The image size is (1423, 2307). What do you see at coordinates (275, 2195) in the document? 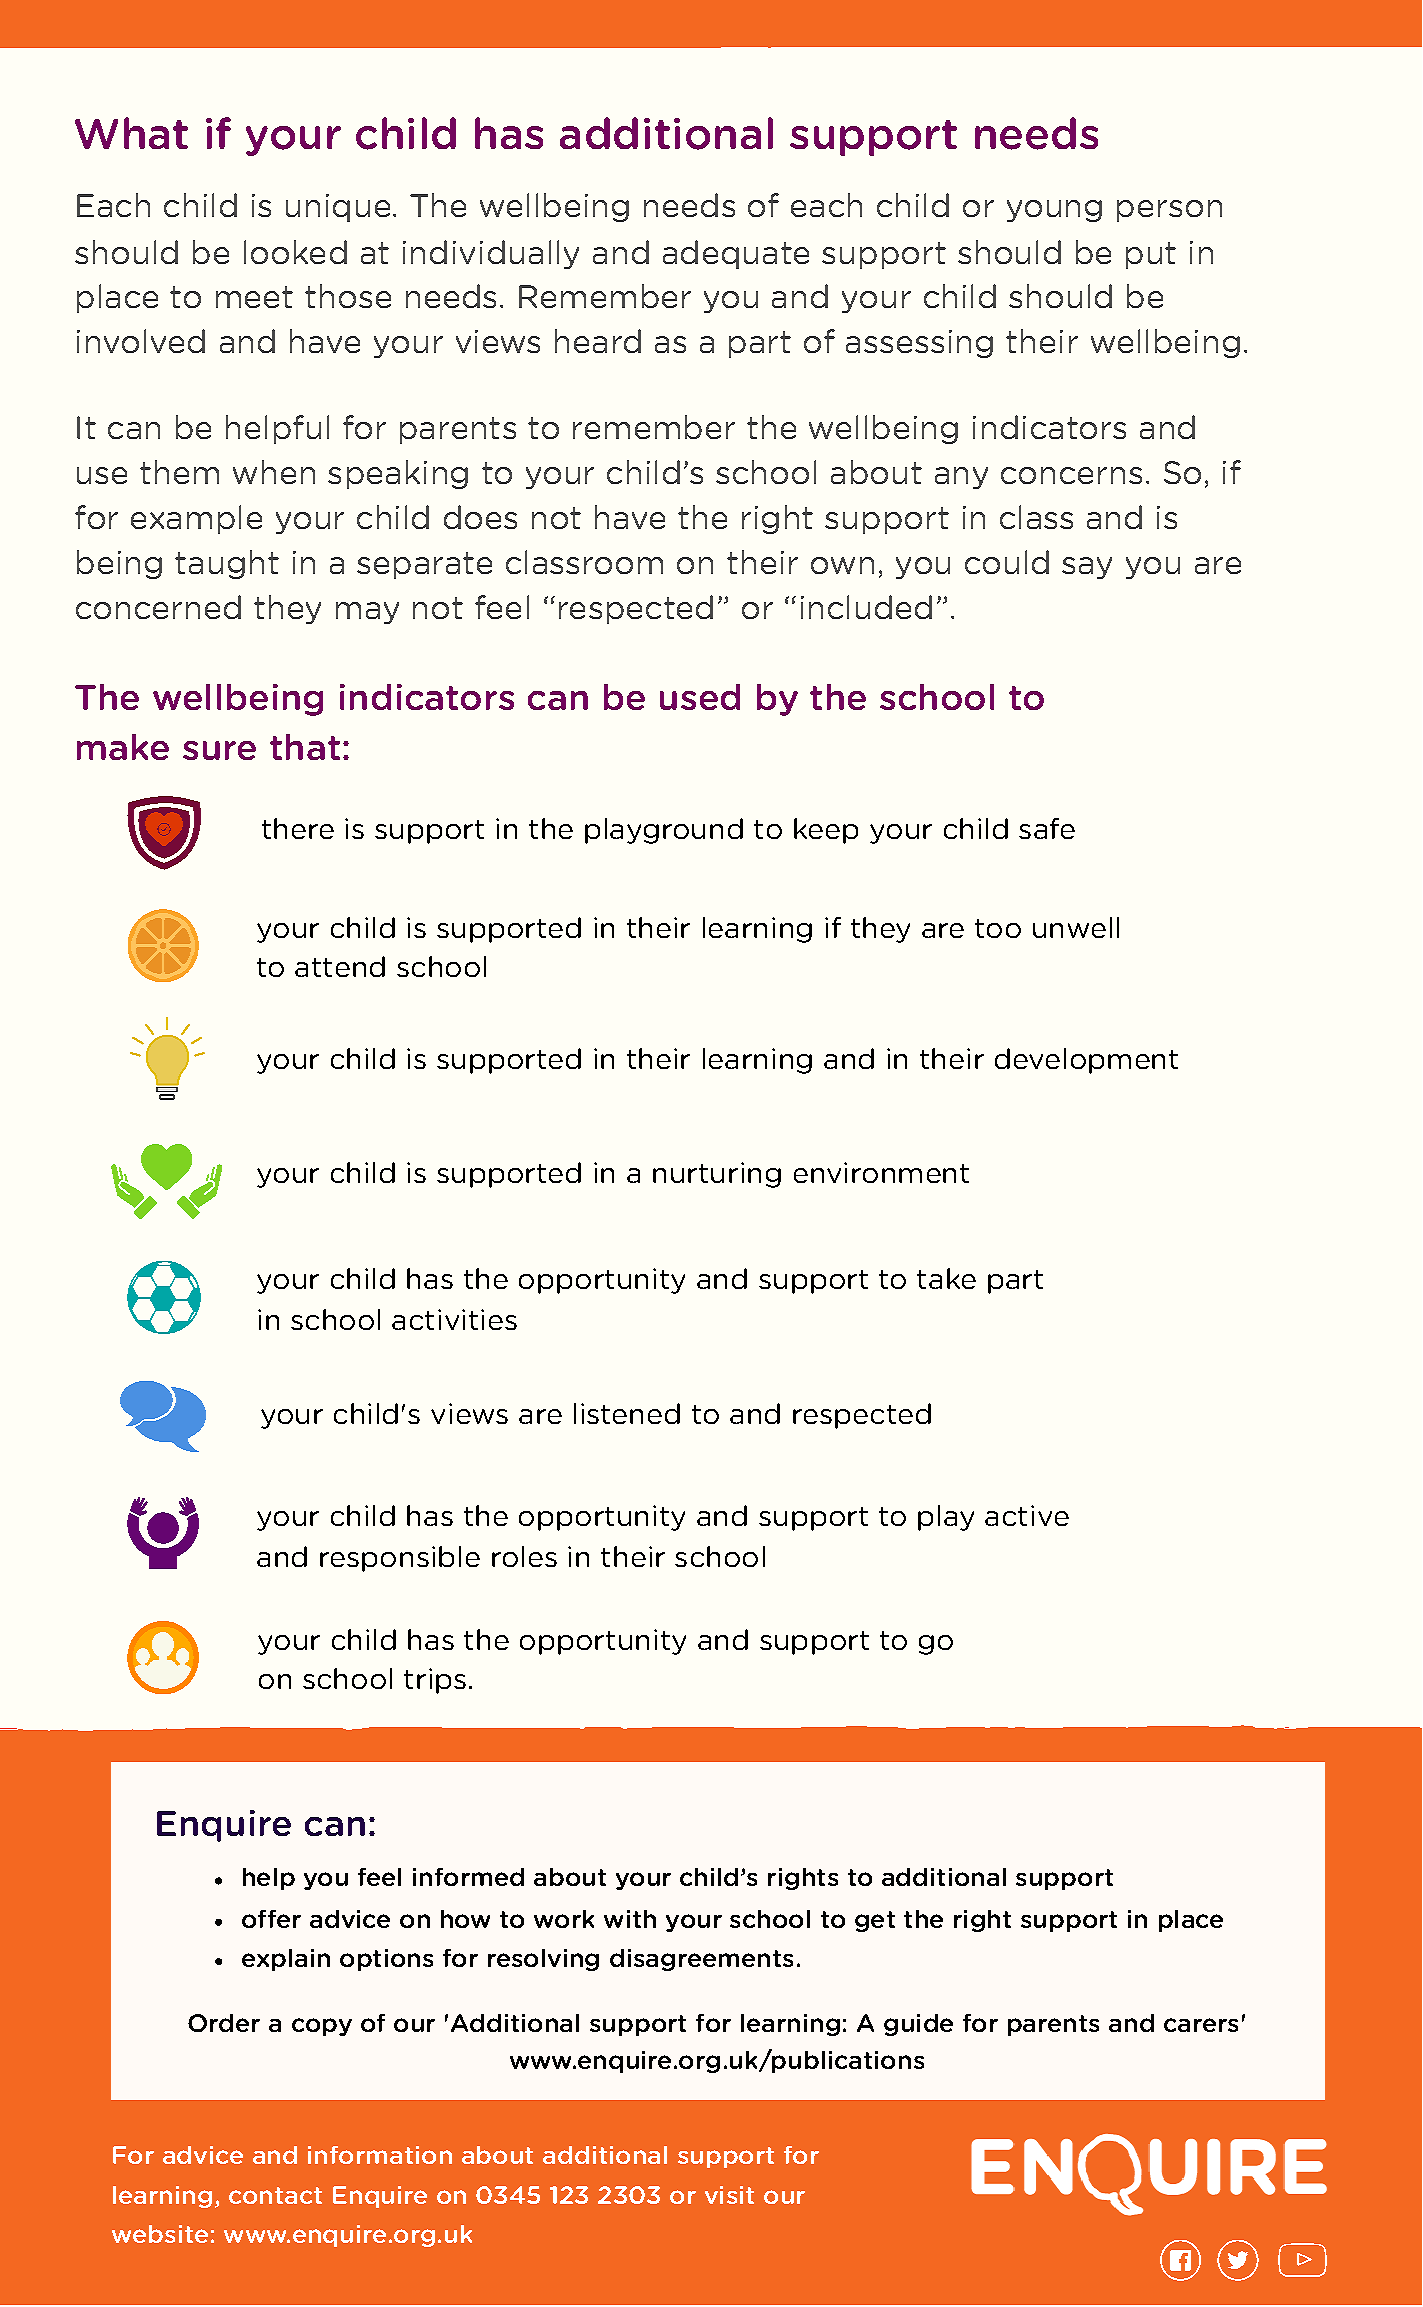
I see `contact` at bounding box center [275, 2195].
